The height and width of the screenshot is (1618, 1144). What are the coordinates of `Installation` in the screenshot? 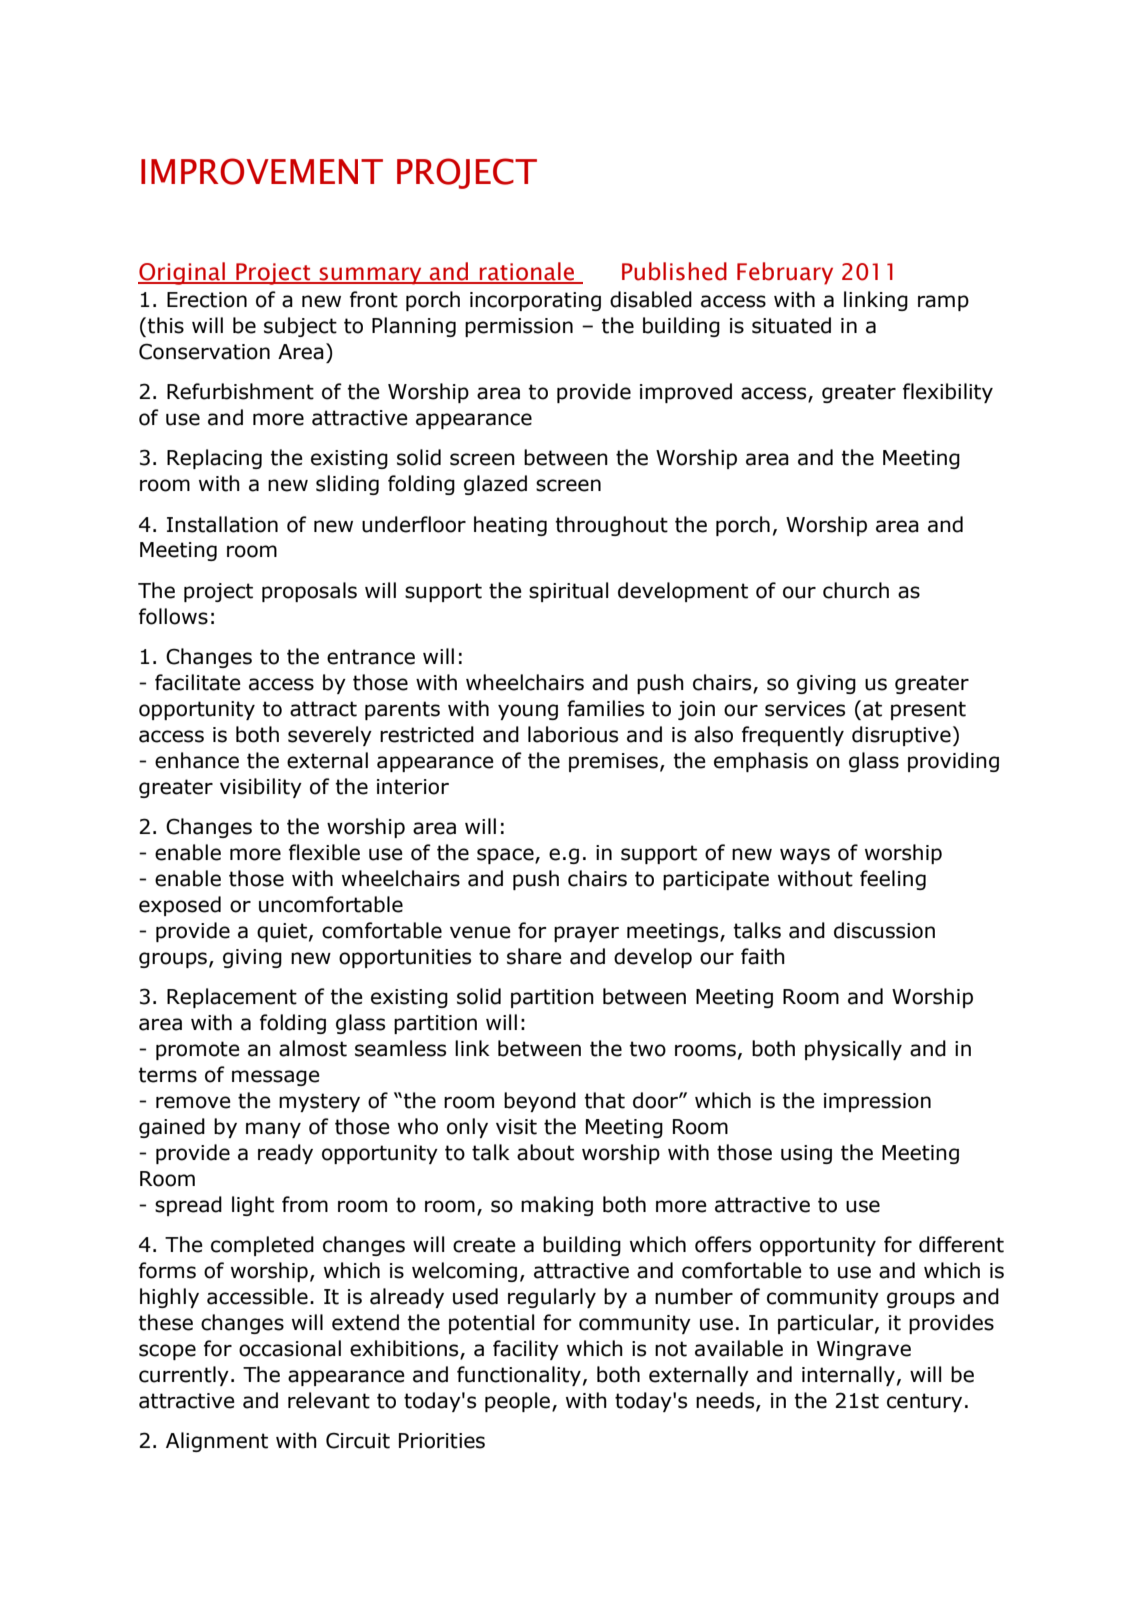 It's located at (222, 524).
